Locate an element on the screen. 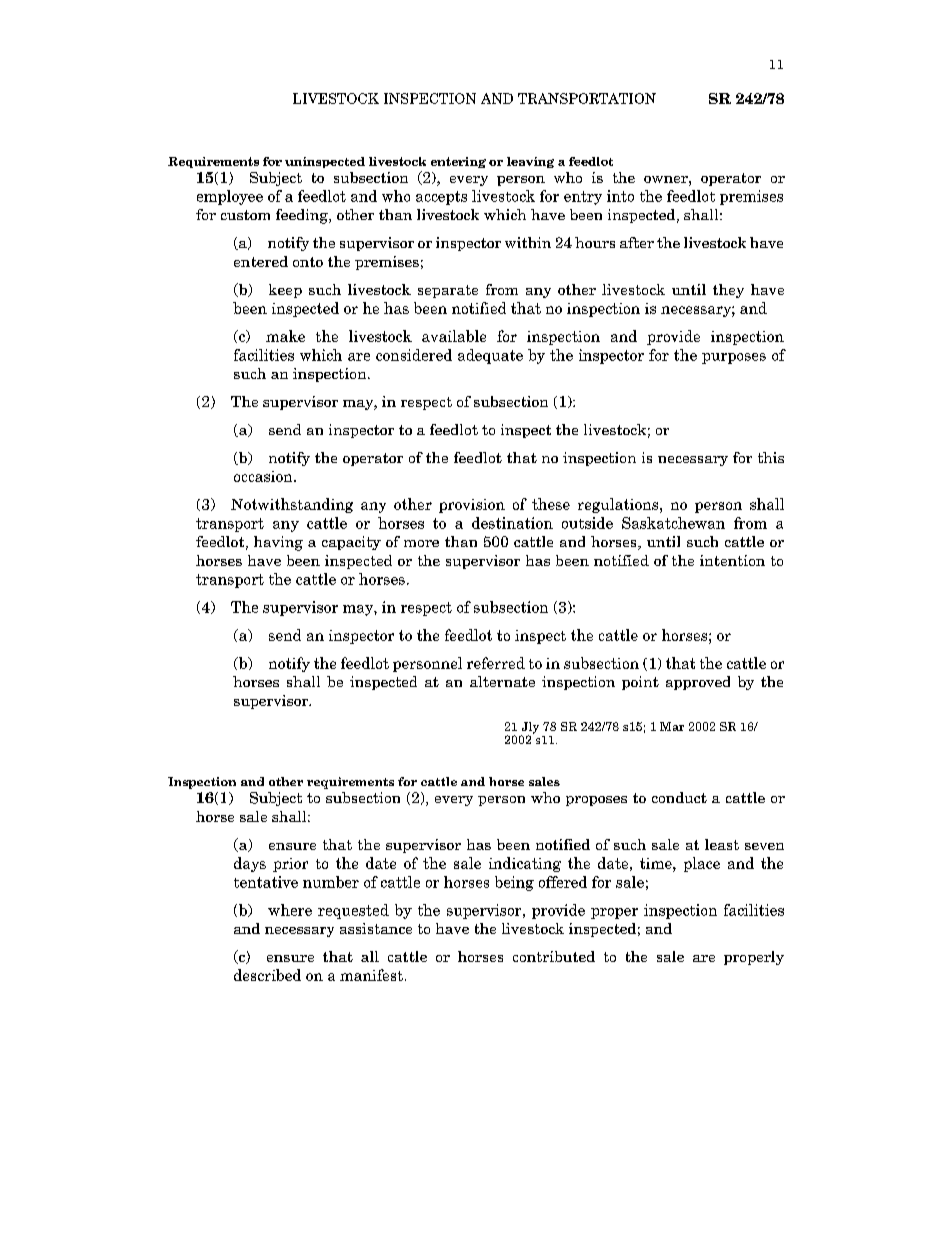 This screenshot has width=952, height=1233. intention is located at coordinates (732, 560).
